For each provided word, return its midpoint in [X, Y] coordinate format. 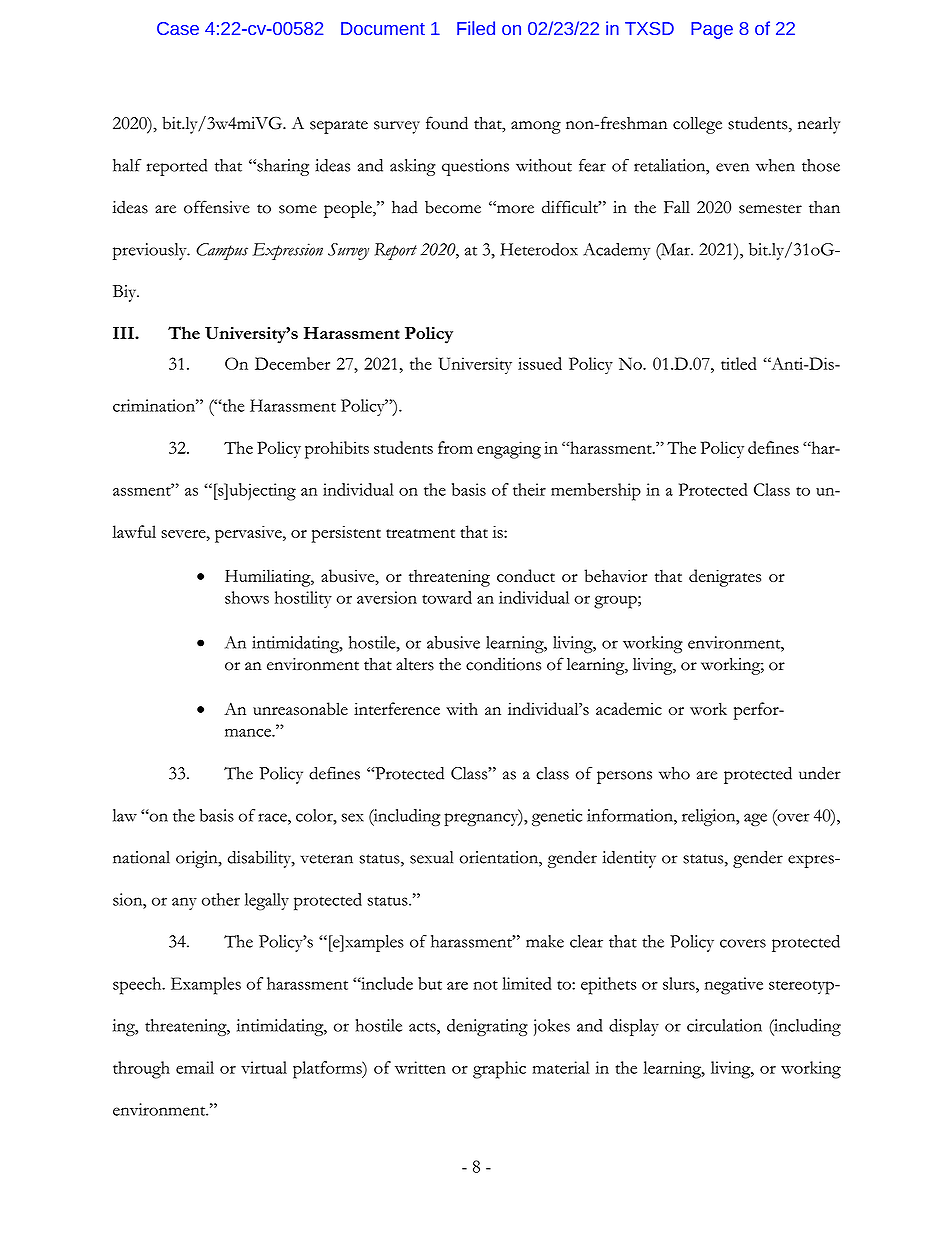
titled [739, 363]
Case [178, 28]
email [195, 1067]
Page [712, 30]
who [674, 773]
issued [540, 363]
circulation [724, 1025]
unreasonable [300, 708]
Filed [476, 28]
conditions [503, 664]
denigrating [487, 1027]
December [292, 363]
